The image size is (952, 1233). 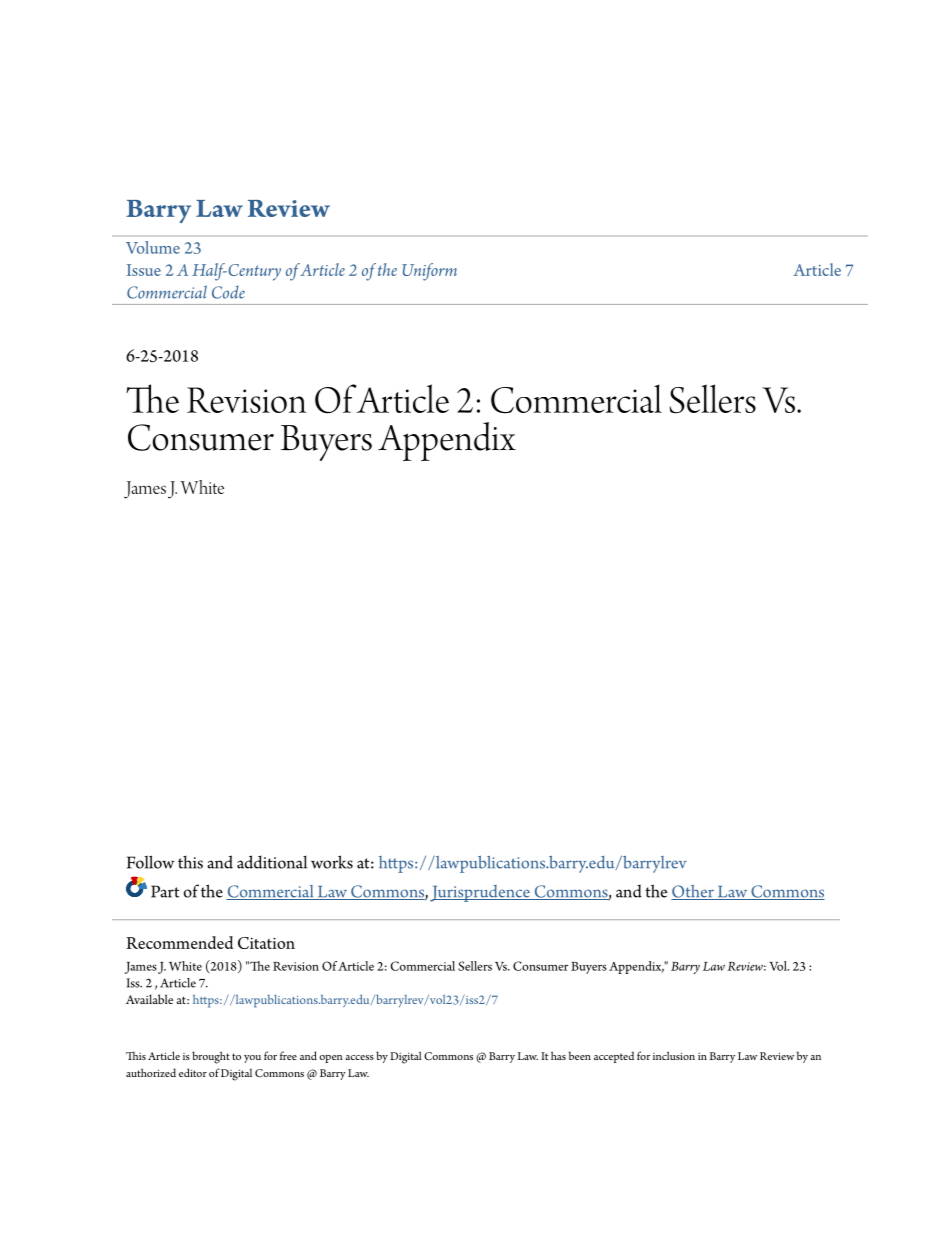 What do you see at coordinates (332, 862) in the screenshot?
I see `works` at bounding box center [332, 862].
